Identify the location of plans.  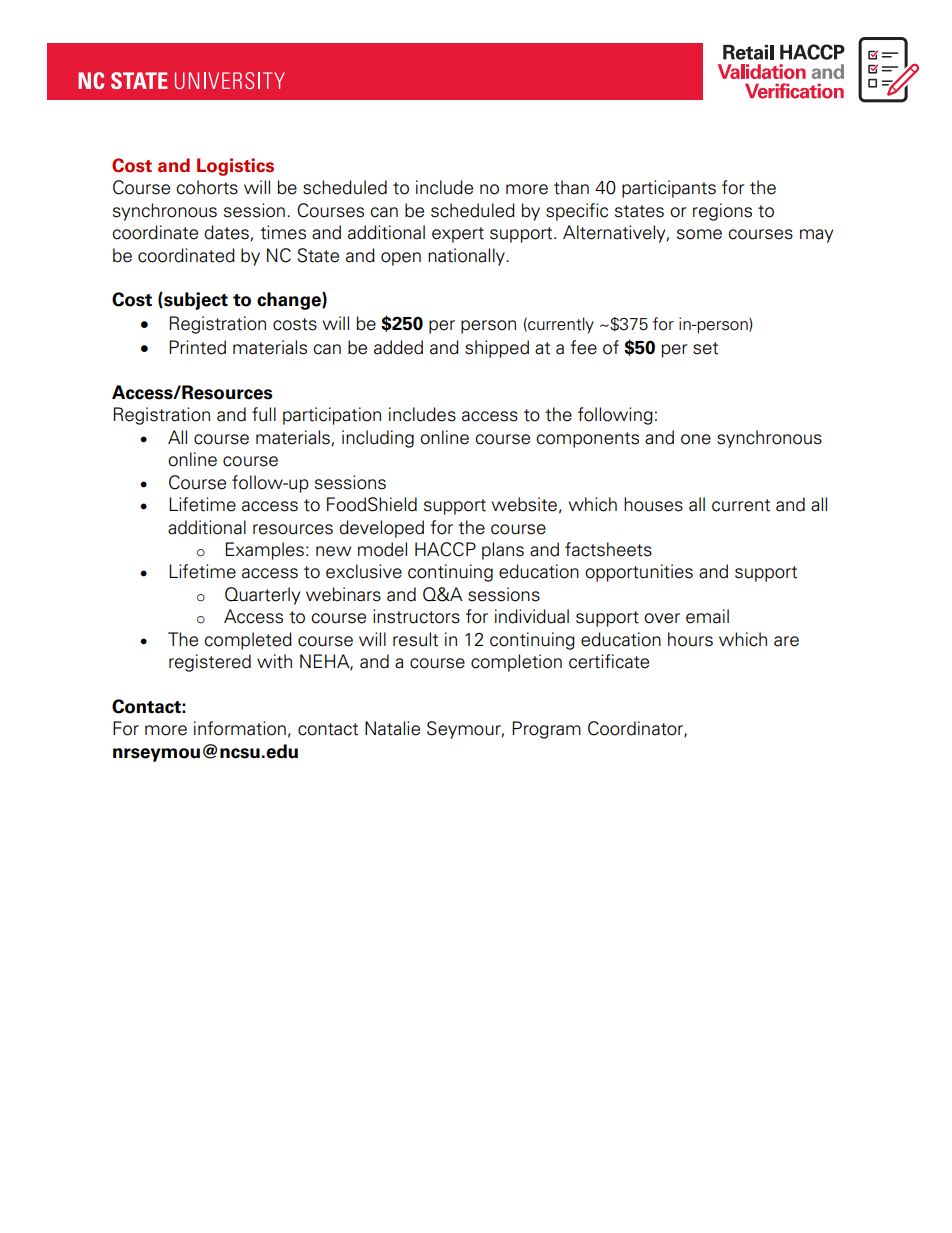
(503, 551).
